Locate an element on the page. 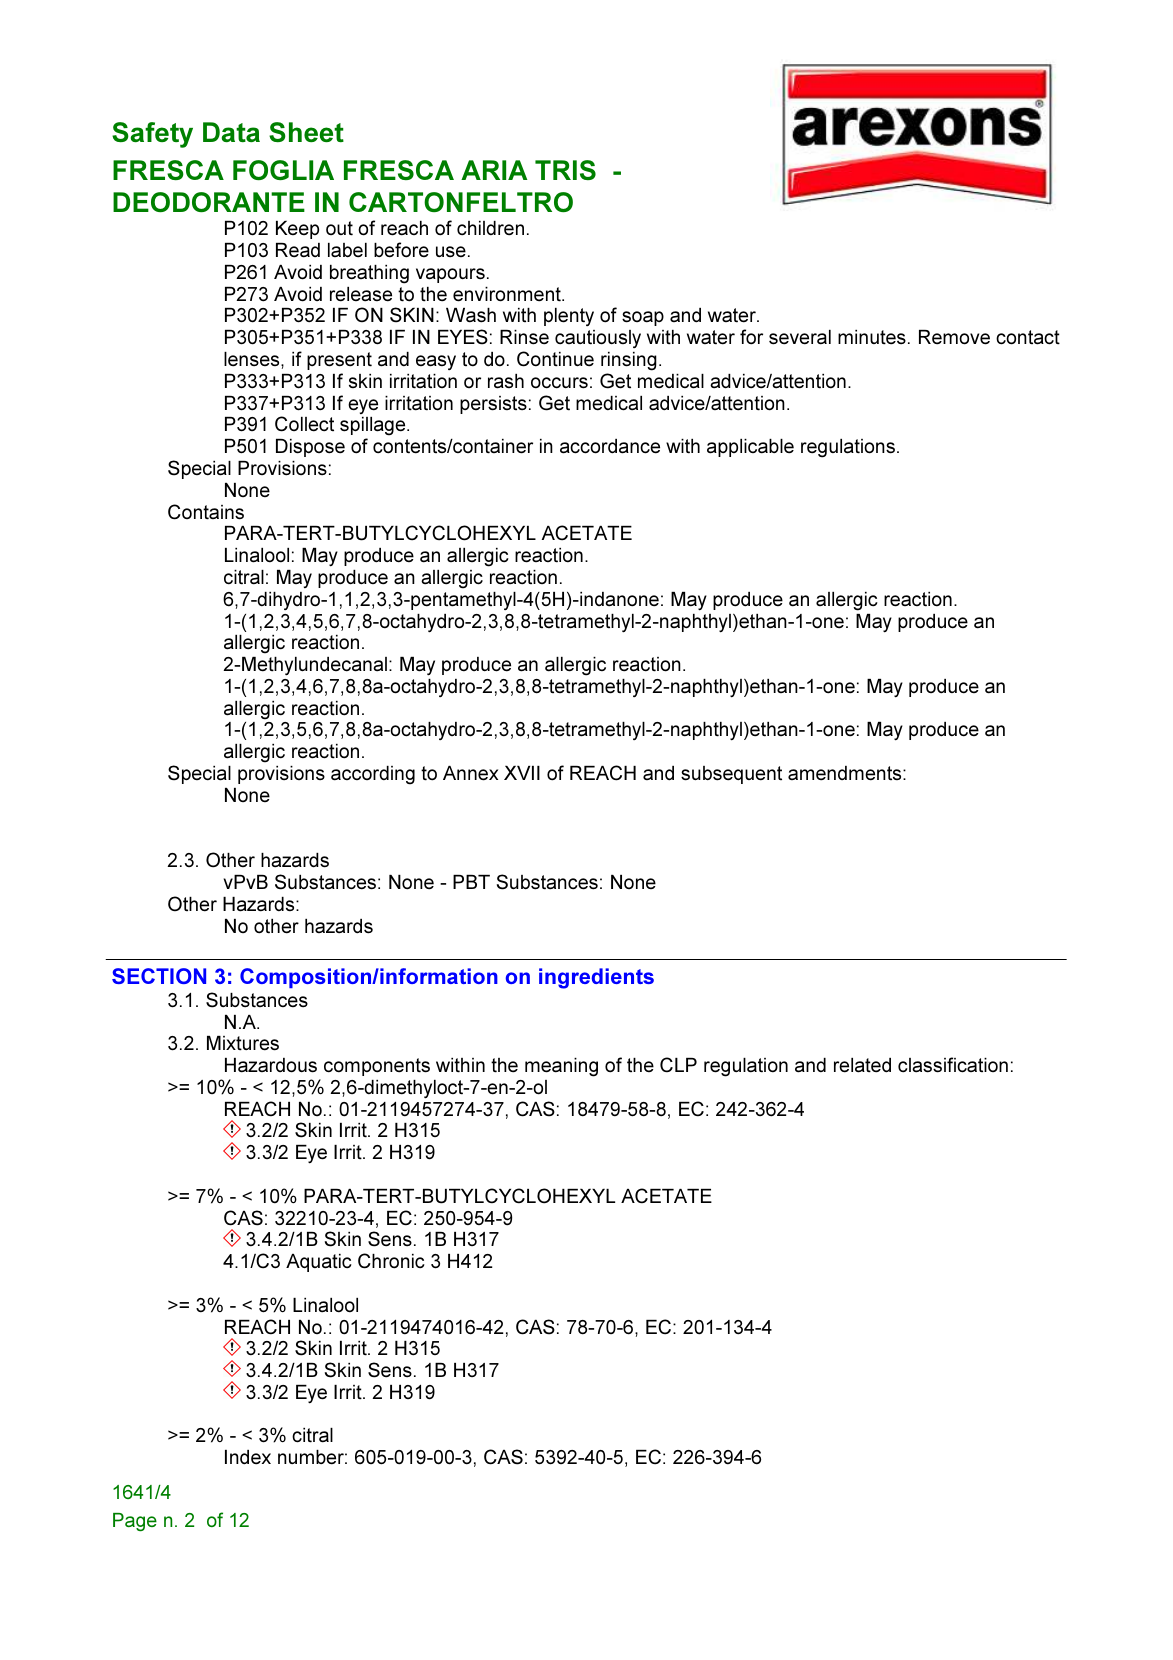 This document has width=1173, height=1660. related is located at coordinates (862, 1065).
